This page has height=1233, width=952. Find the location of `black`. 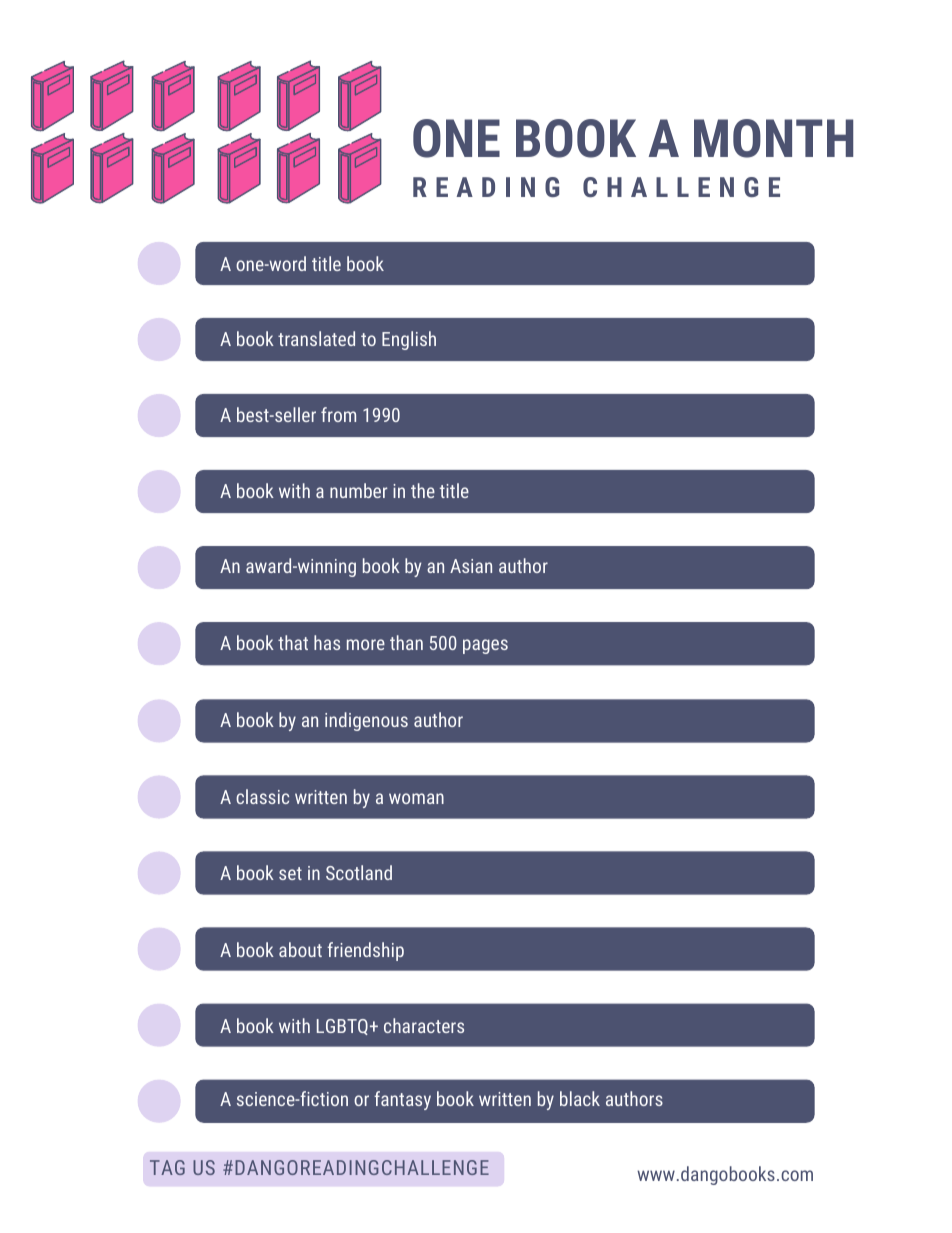

black is located at coordinates (580, 1098).
